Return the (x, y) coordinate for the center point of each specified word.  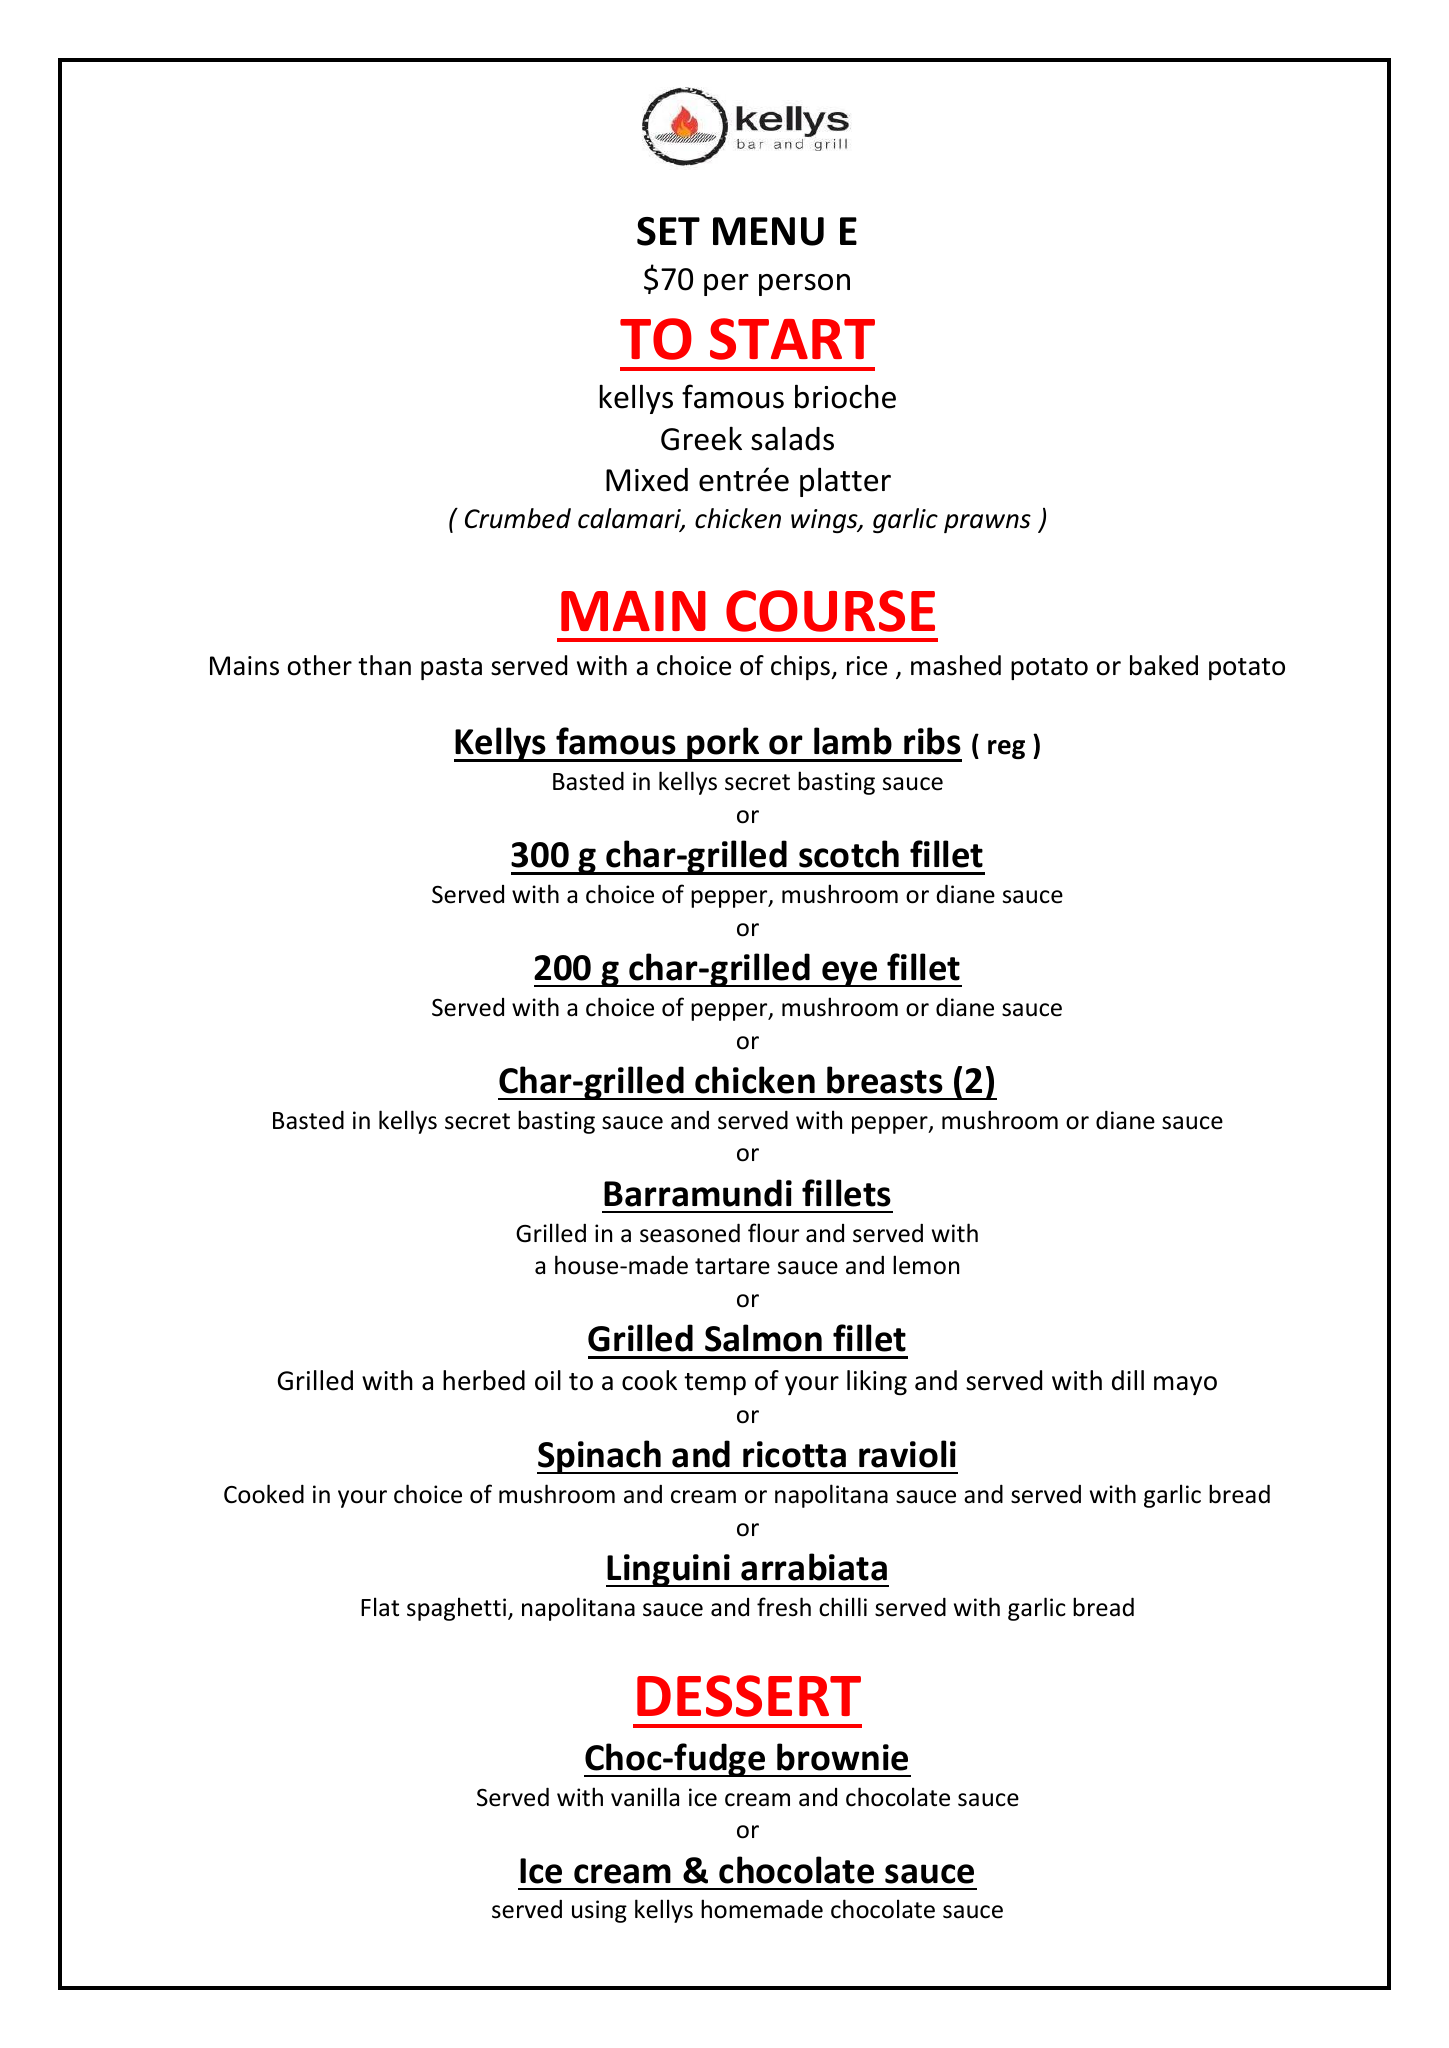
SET (668, 231)
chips (801, 667)
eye (850, 974)
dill (1128, 1380)
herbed (484, 1380)
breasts (885, 1080)
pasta (451, 669)
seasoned (690, 1233)
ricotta (794, 1454)
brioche (845, 396)
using (599, 1911)
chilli (843, 1607)
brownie (842, 1757)
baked (1164, 665)
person (804, 285)
